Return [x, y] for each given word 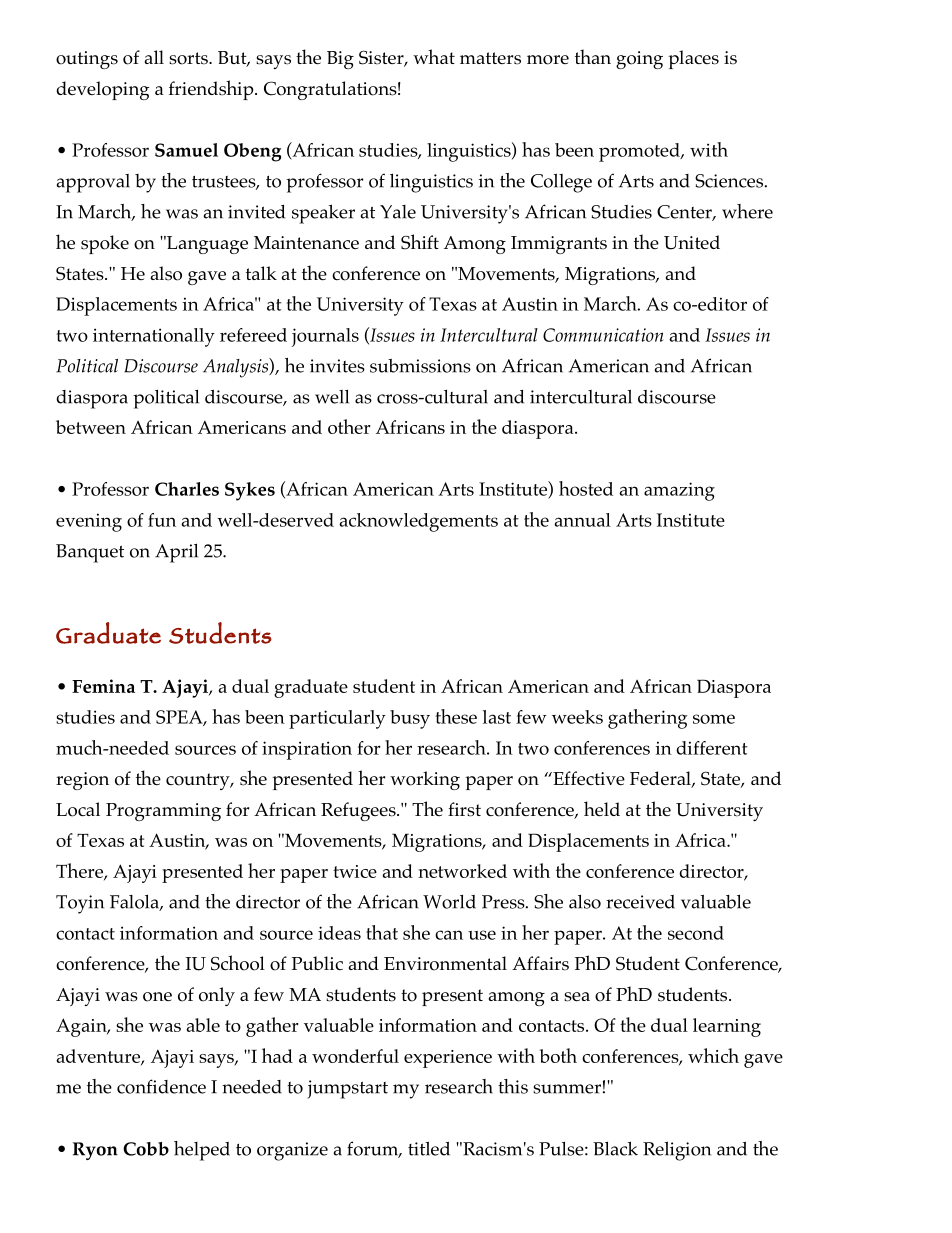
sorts [189, 58]
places [693, 59]
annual [582, 520]
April [176, 553]
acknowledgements [418, 522]
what [434, 56]
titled [429, 1148]
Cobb [146, 1149]
